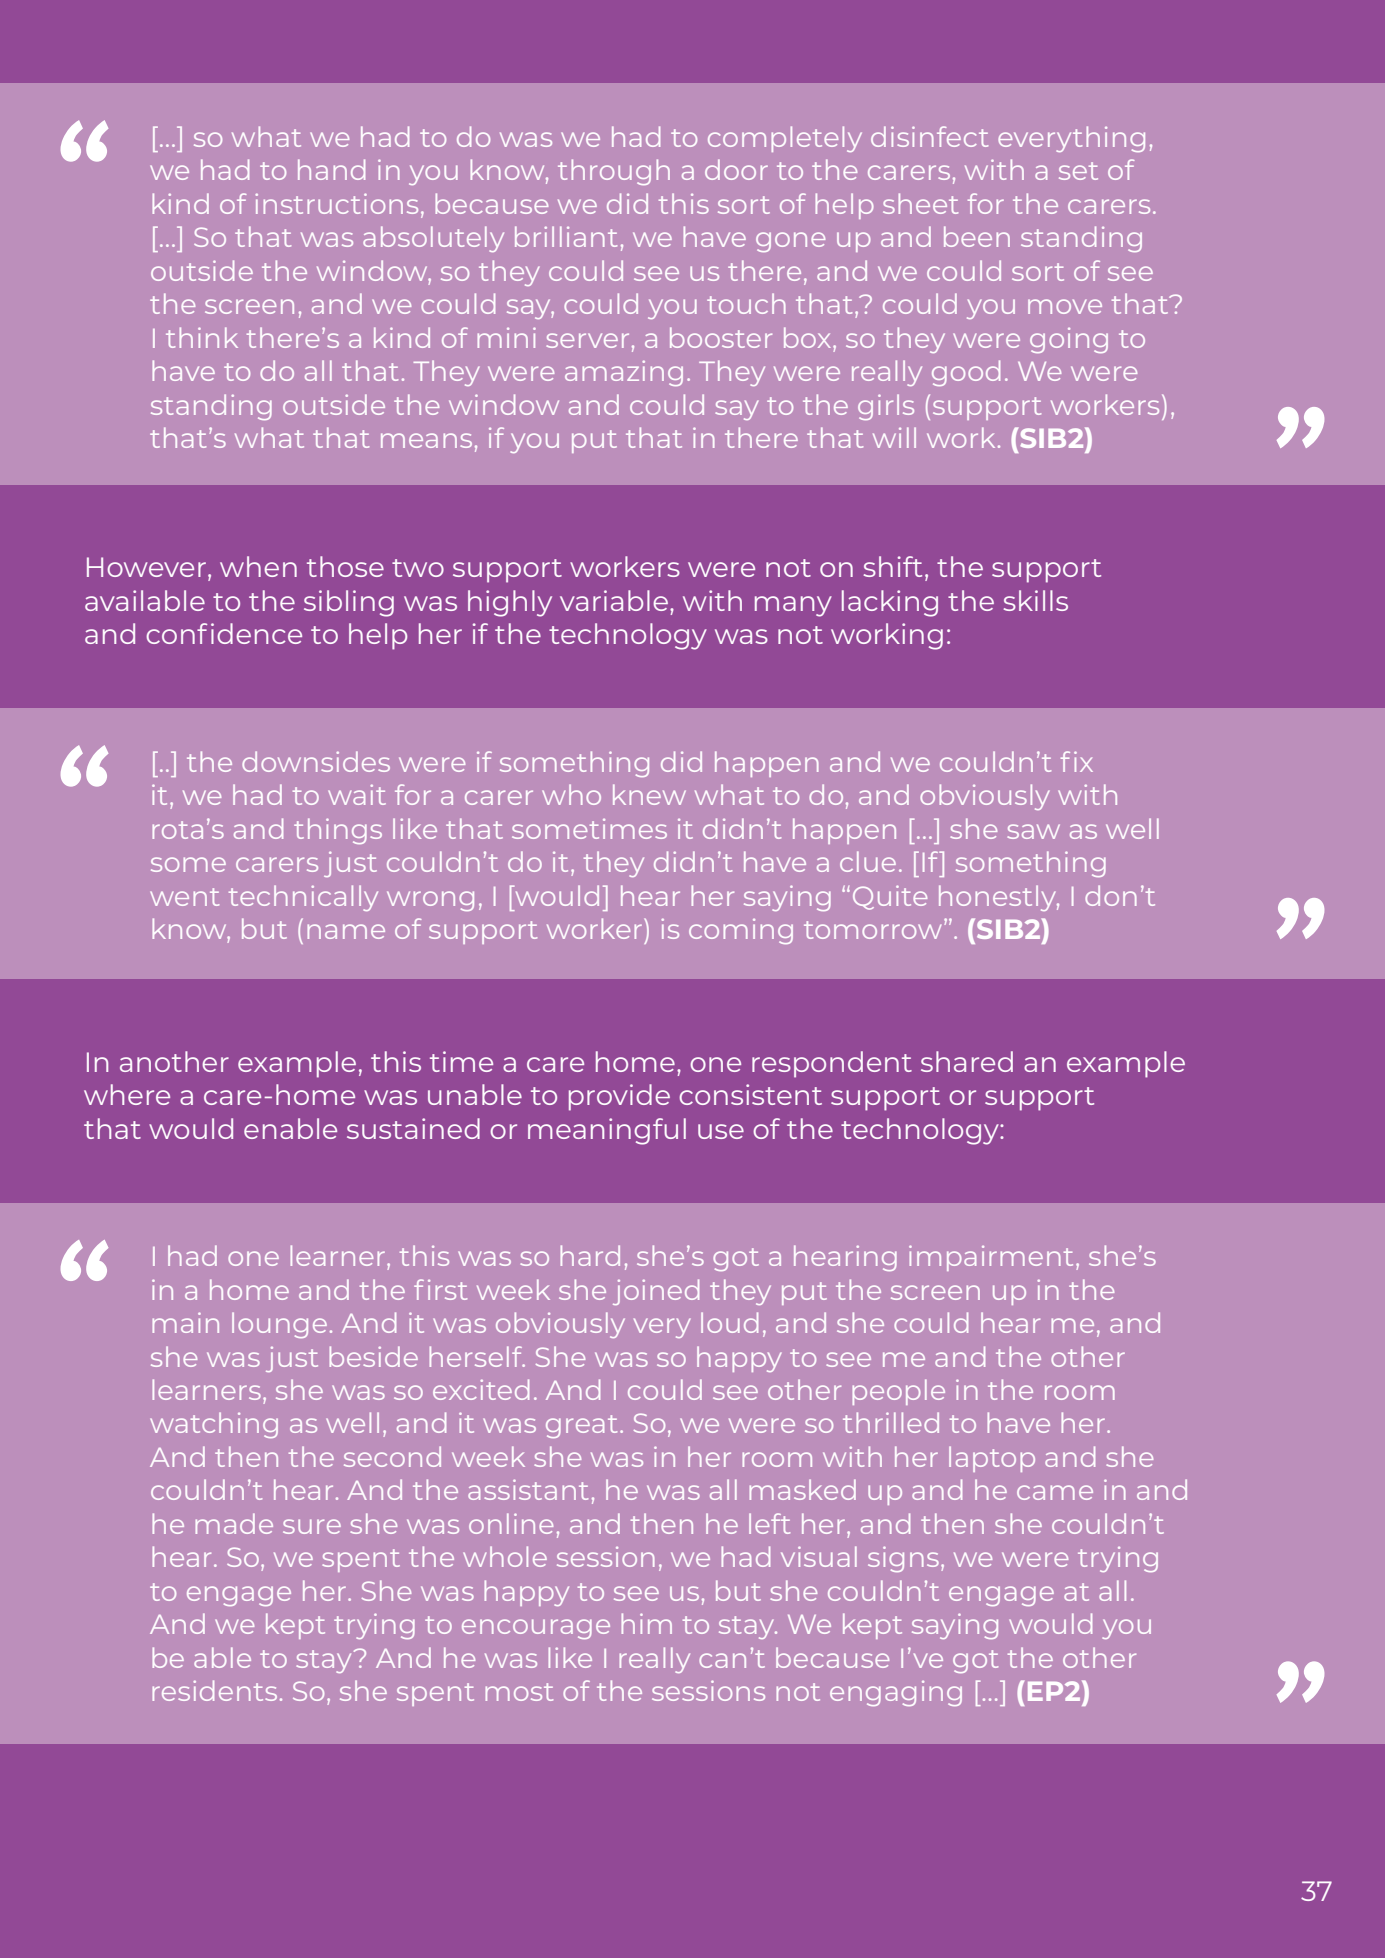 The width and height of the document is (1385, 1958). What do you see at coordinates (607, 1131) in the document?
I see `meaningful` at bounding box center [607, 1131].
